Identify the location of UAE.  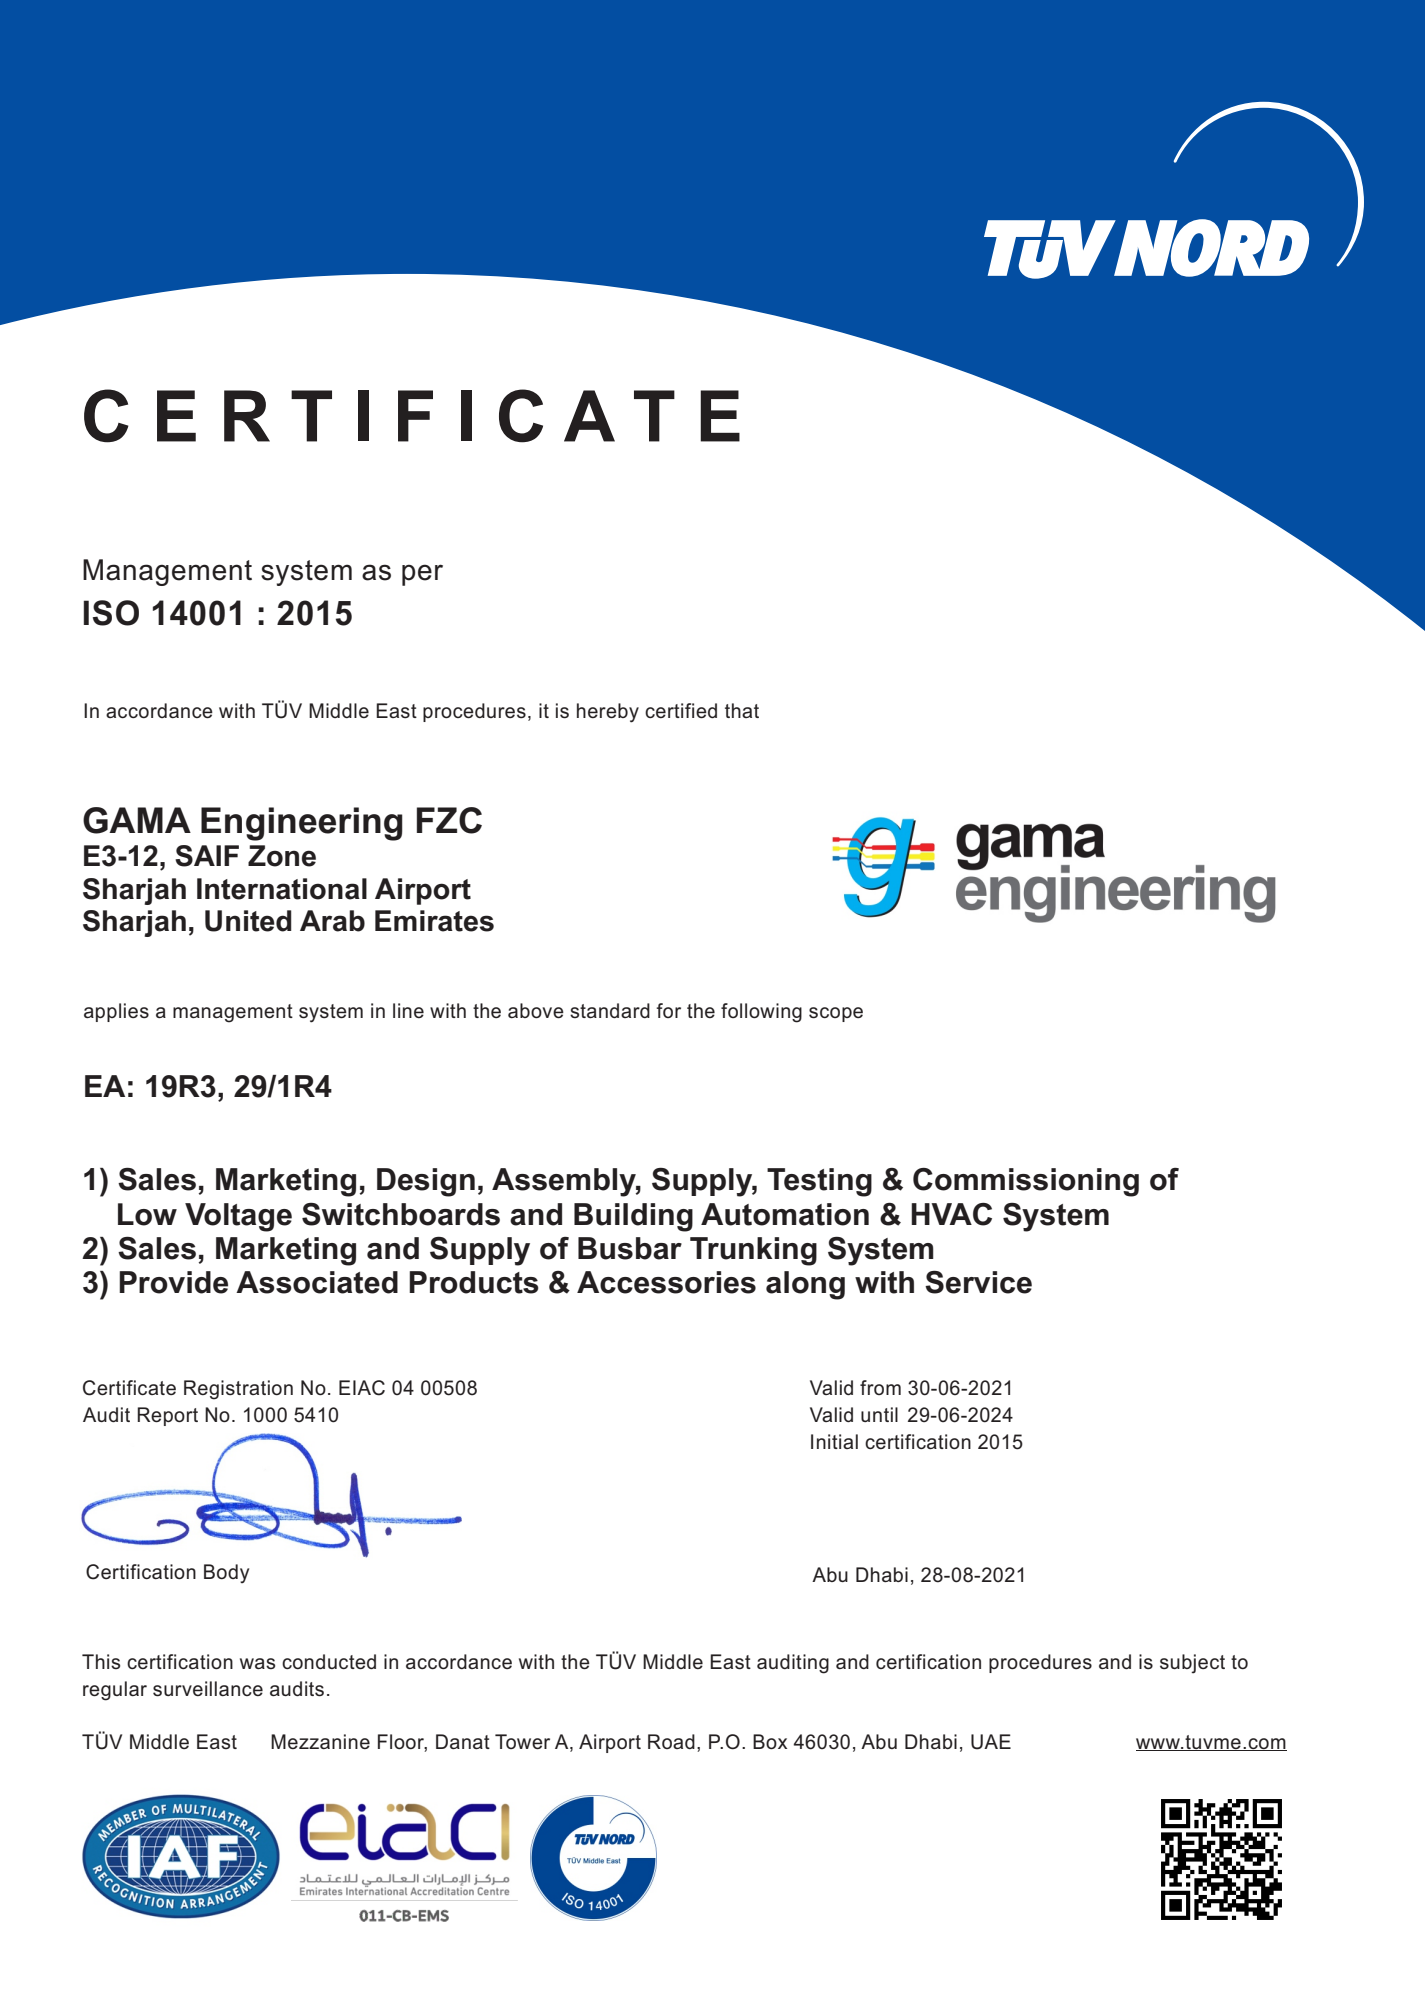
(991, 1742).
